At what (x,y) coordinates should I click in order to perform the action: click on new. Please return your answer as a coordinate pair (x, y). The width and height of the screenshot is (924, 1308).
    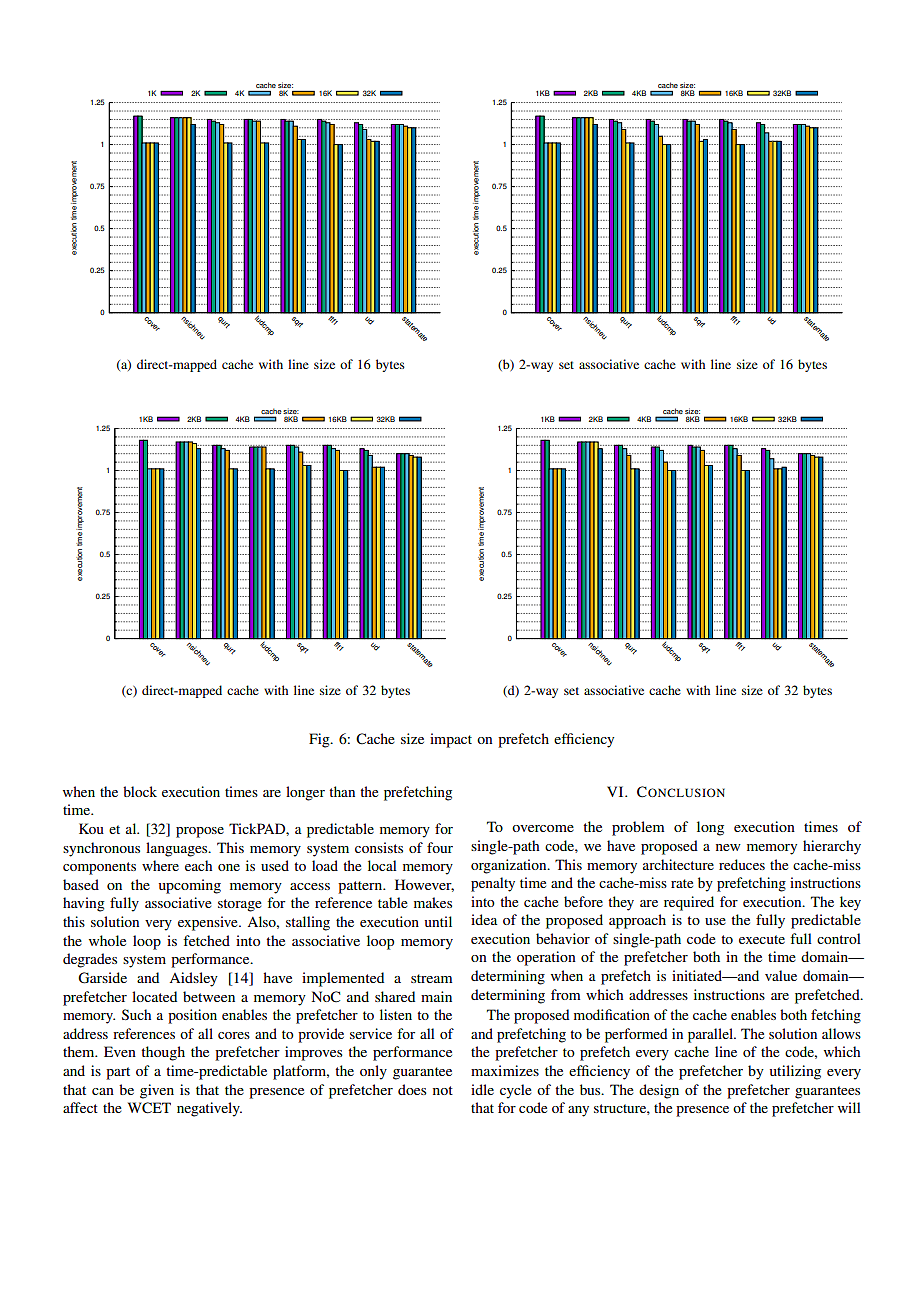
    Looking at the image, I should click on (728, 847).
